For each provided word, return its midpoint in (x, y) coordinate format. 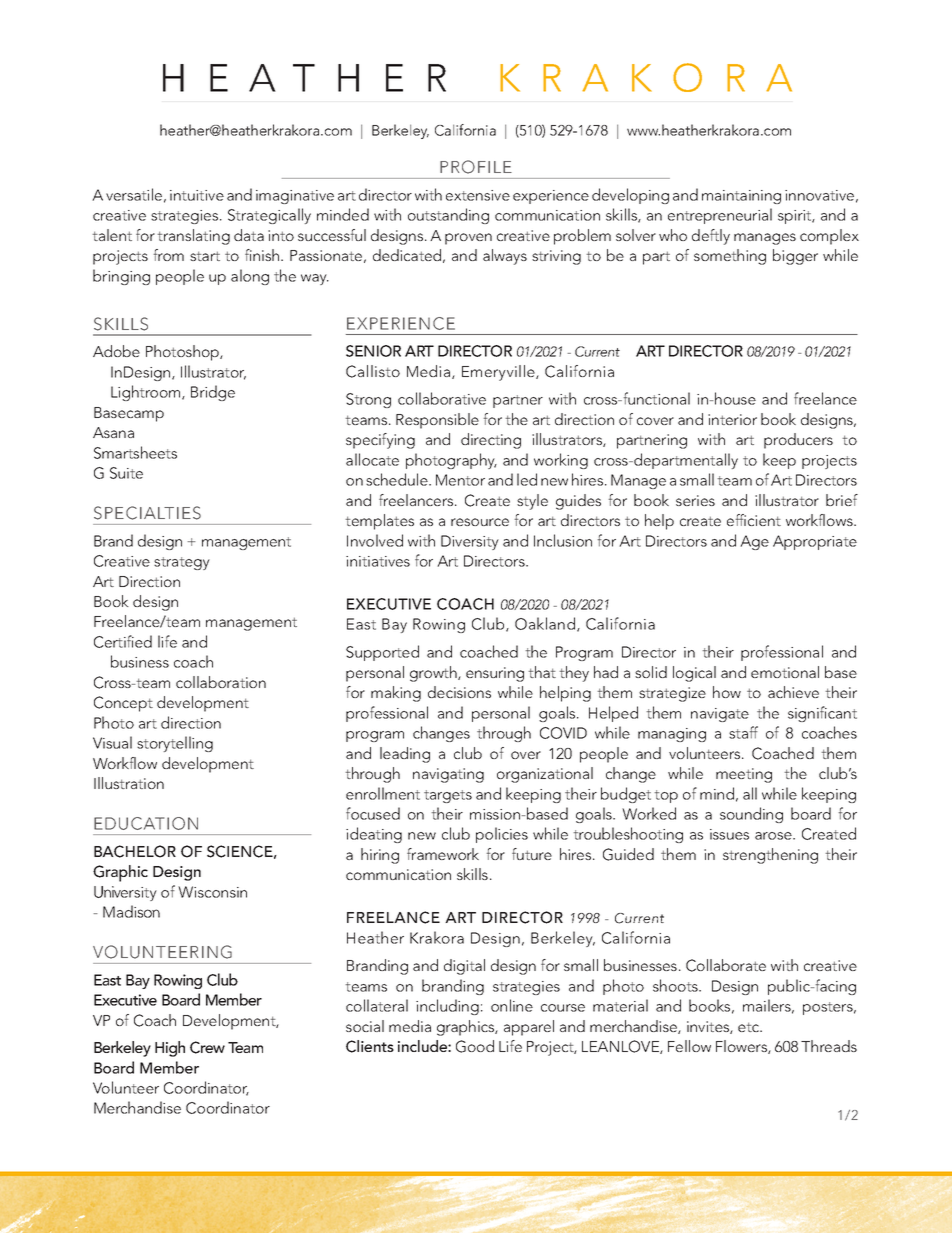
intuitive (197, 195)
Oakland (545, 623)
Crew (207, 1047)
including (447, 1007)
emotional (785, 672)
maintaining (741, 197)
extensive (478, 195)
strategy (182, 563)
